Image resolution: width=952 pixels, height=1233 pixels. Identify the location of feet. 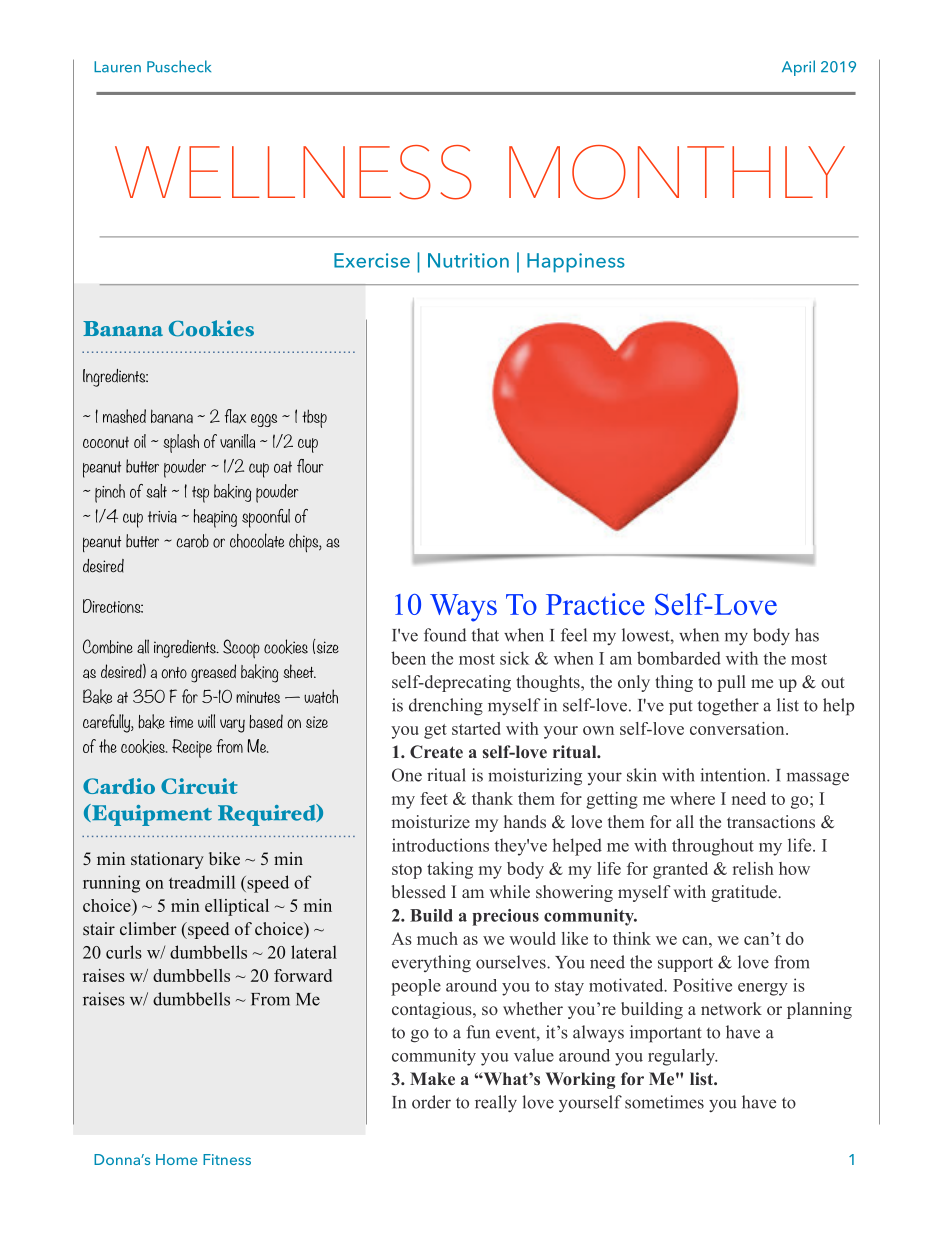
(434, 798).
